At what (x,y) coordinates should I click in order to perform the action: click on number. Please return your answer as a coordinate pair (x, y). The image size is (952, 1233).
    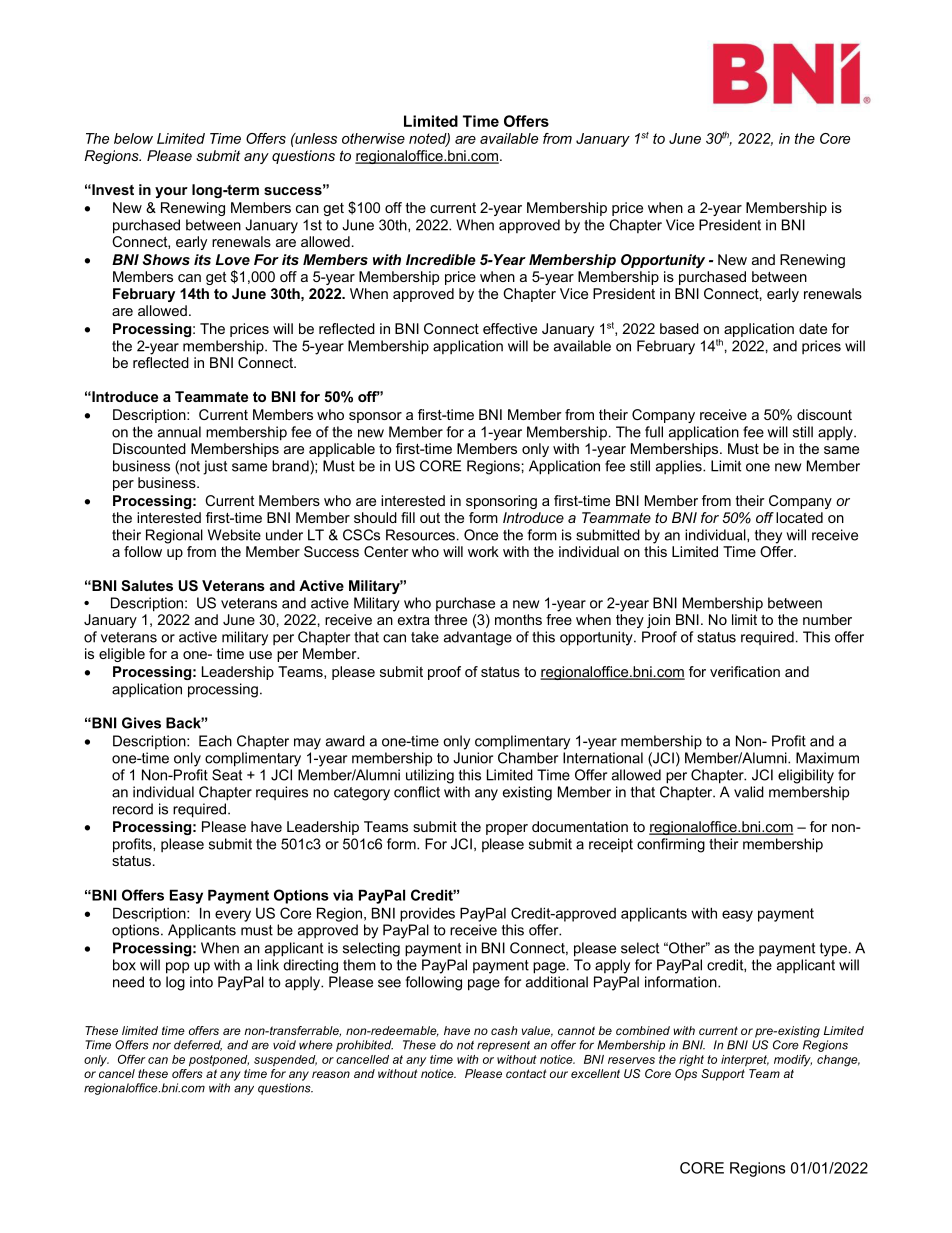
    Looking at the image, I should click on (827, 619).
